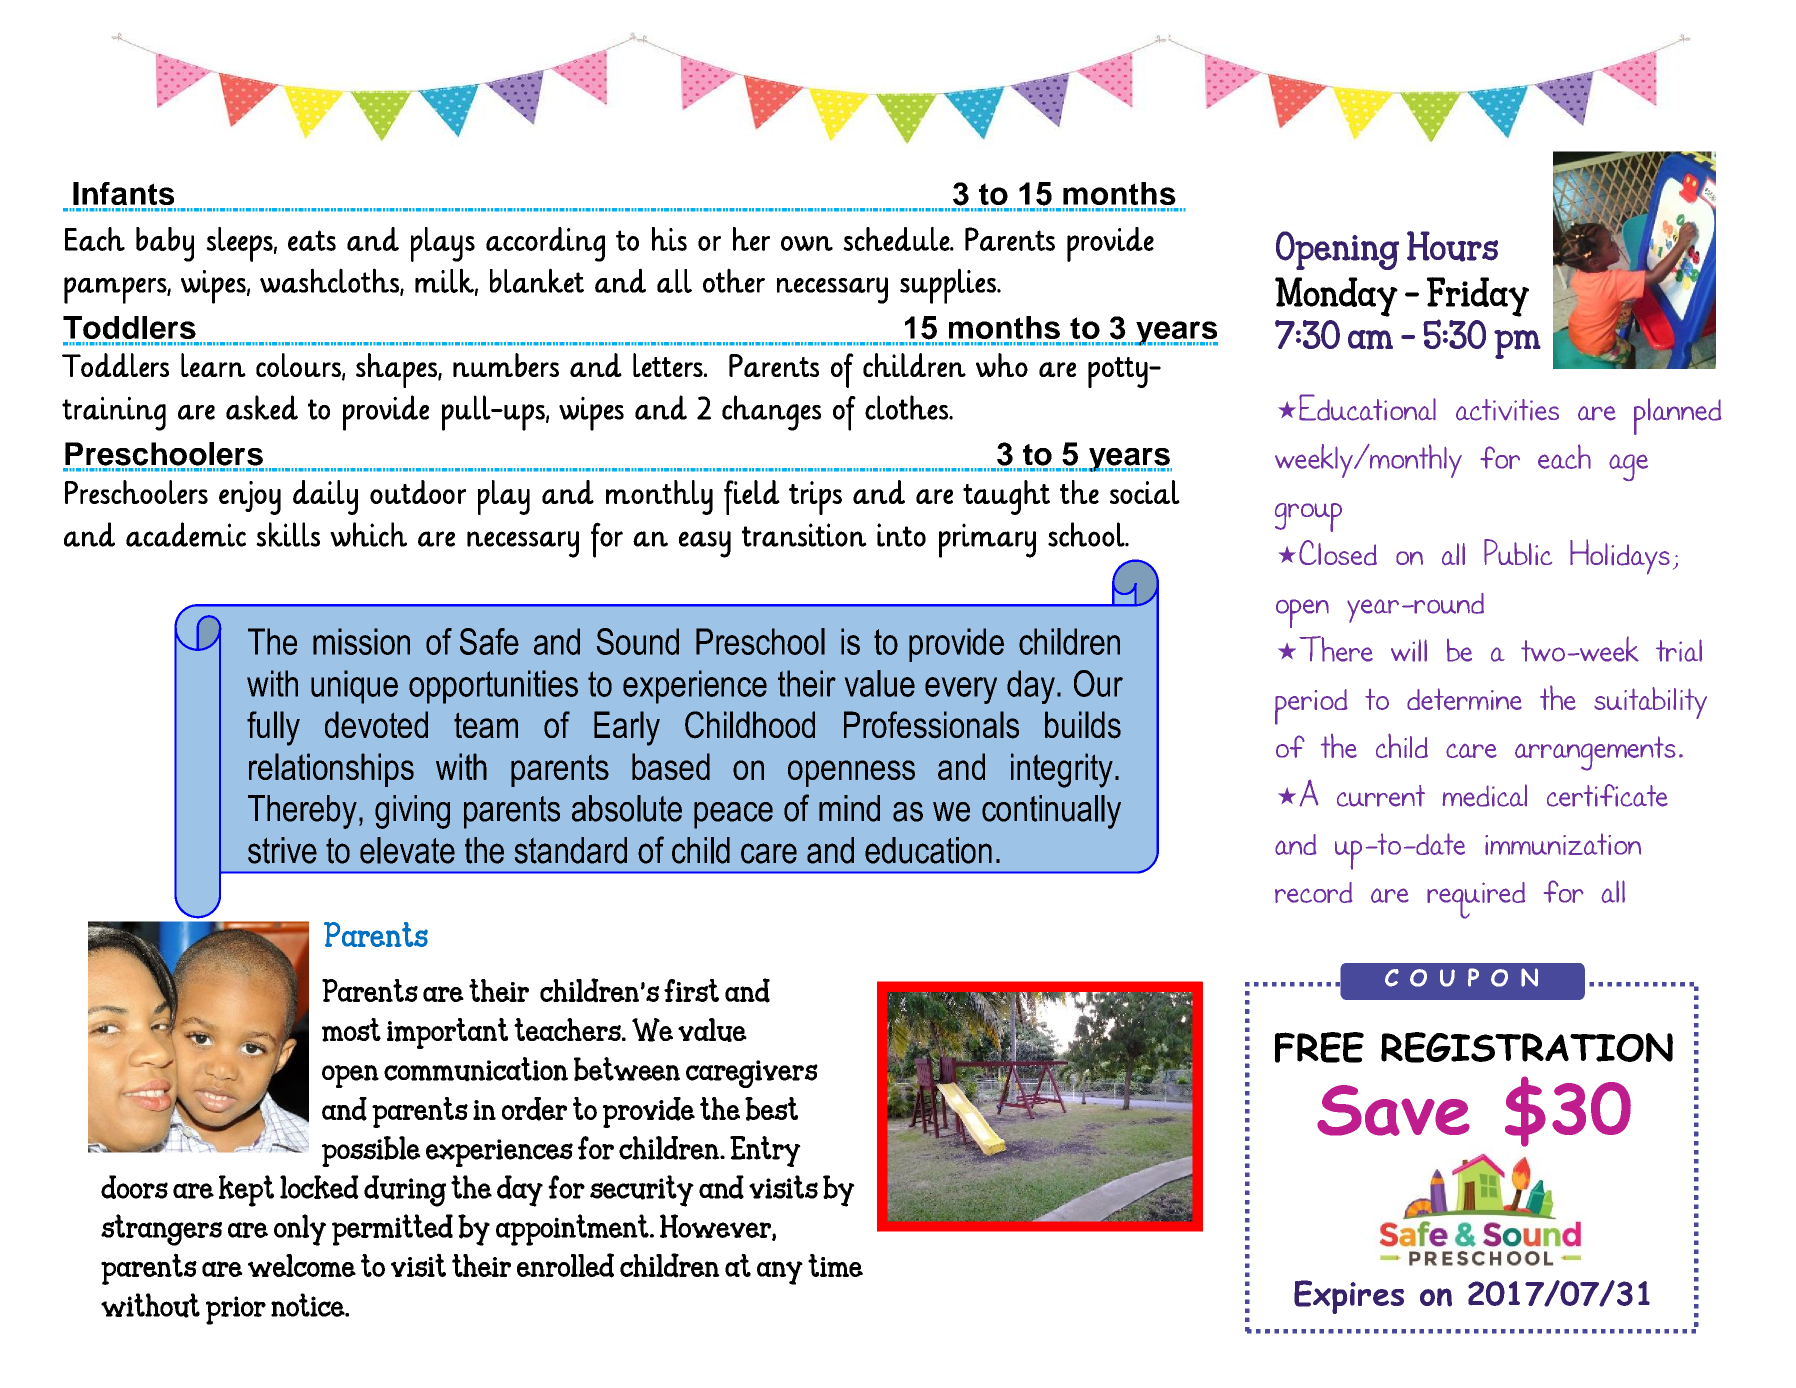  I want to click on Friday, so click(1478, 297).
